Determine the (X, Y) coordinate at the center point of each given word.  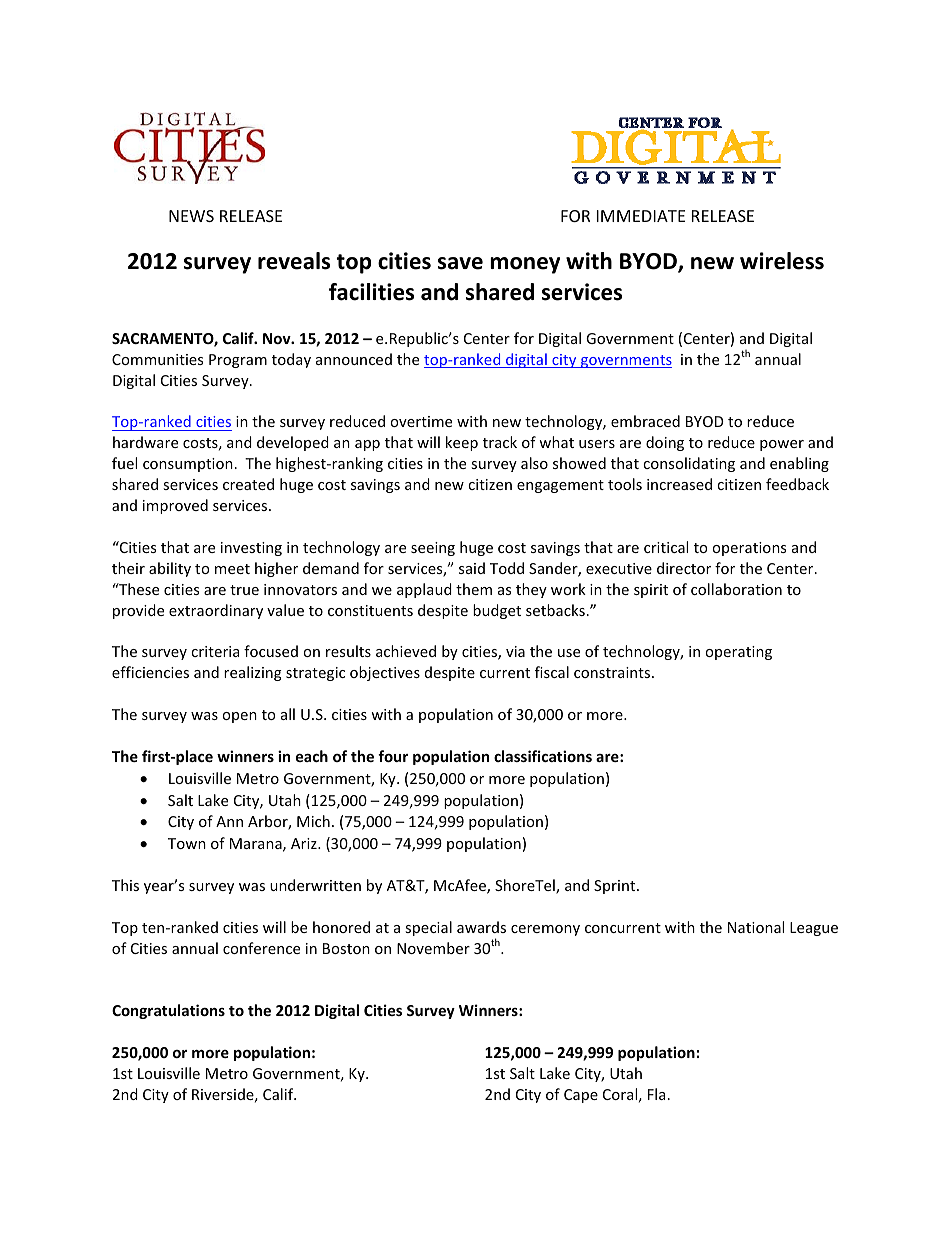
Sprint (616, 887)
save (460, 263)
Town (187, 843)
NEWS (191, 216)
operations (749, 549)
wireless (782, 261)
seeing (433, 549)
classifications (543, 756)
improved (175, 506)
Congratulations (168, 1011)
